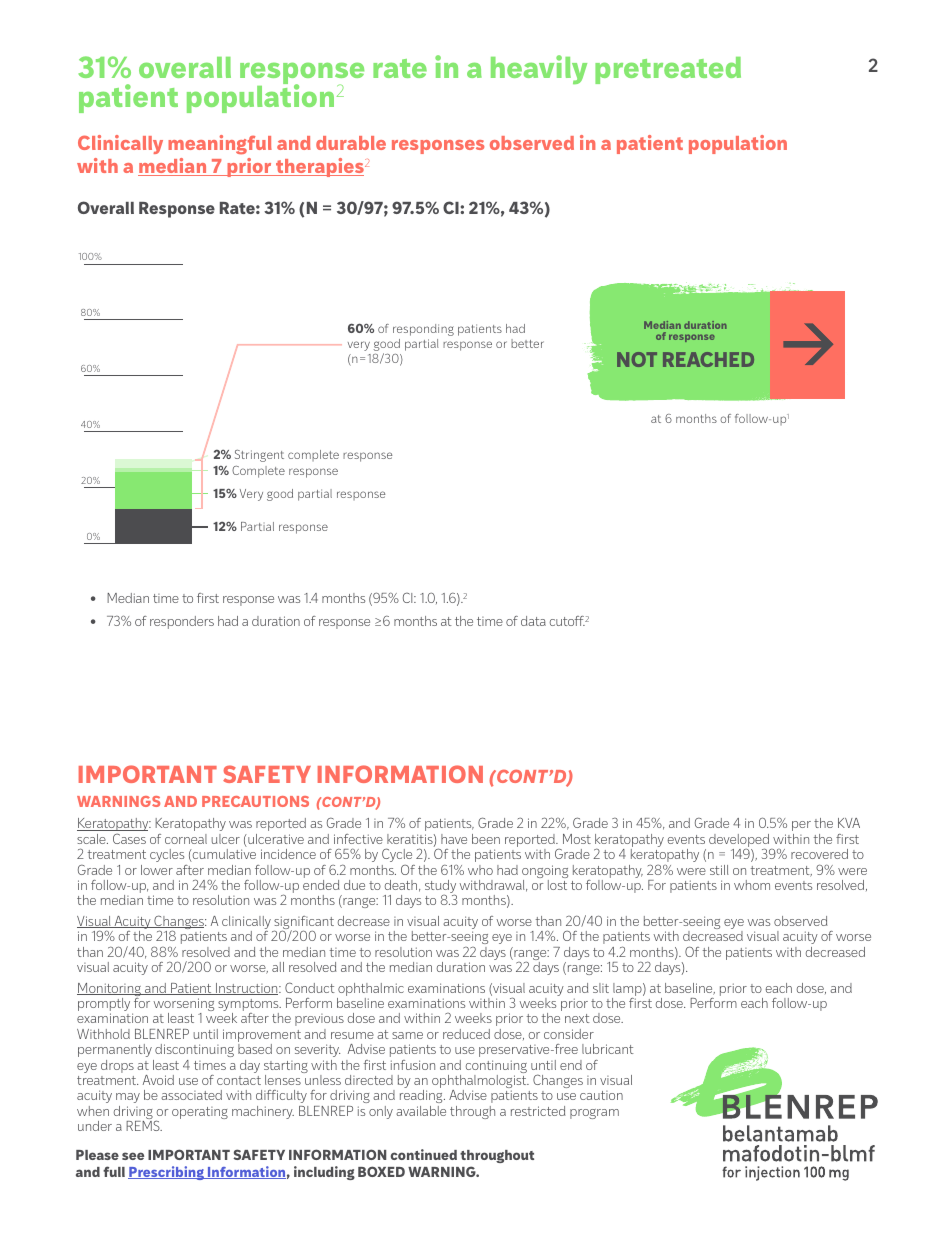  Describe the element at coordinates (539, 69) in the screenshot. I see `heavily` at that location.
